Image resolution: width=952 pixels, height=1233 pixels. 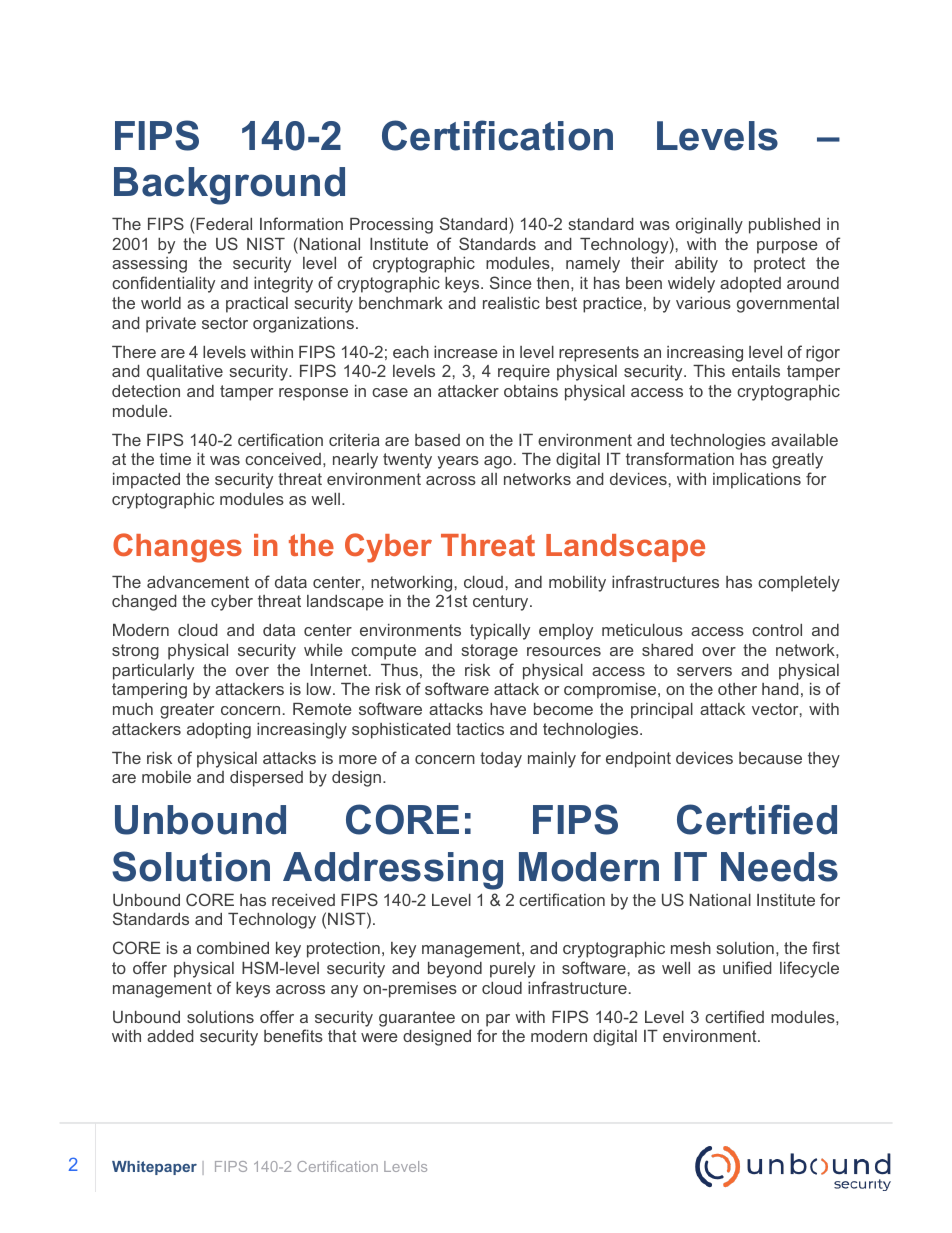 I want to click on Federal, so click(x=224, y=224).
